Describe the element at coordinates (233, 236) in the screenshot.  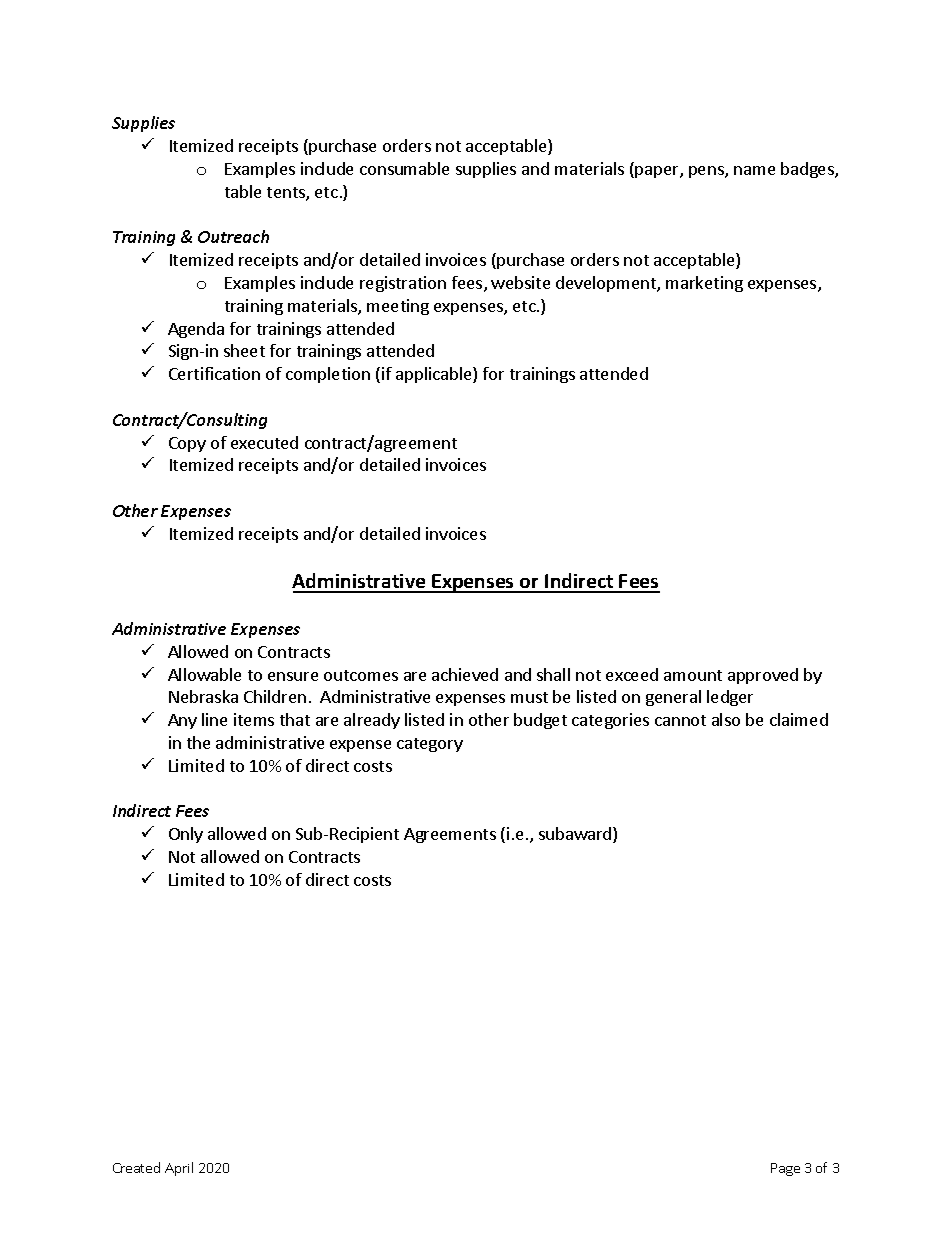
I see `Outreach` at that location.
